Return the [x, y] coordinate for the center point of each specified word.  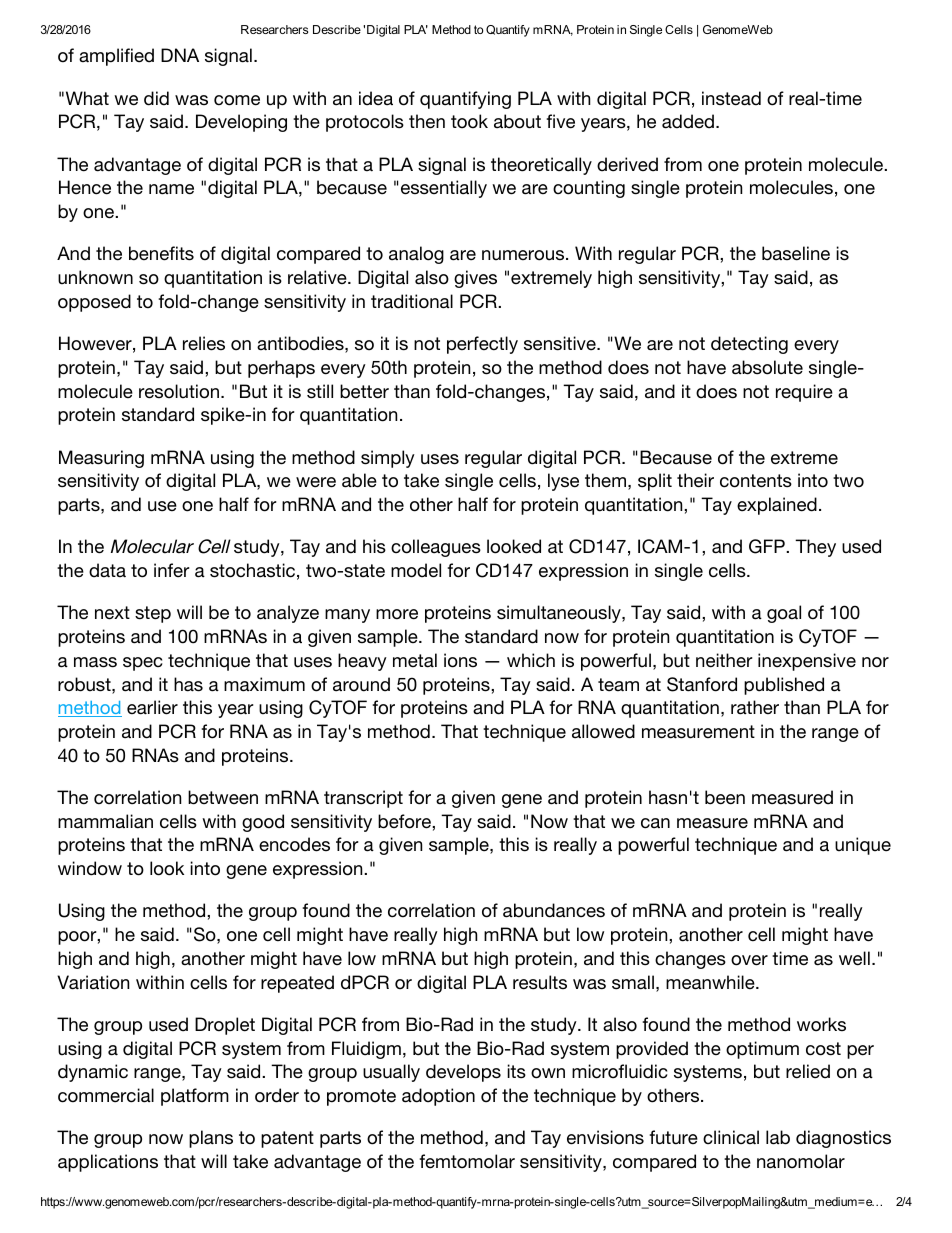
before [405, 821]
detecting [749, 345]
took [469, 121]
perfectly [482, 345]
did [156, 98]
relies [204, 343]
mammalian [105, 821]
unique [863, 846]
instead [731, 98]
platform [195, 1097]
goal [784, 614]
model [416, 570]
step [153, 614]
